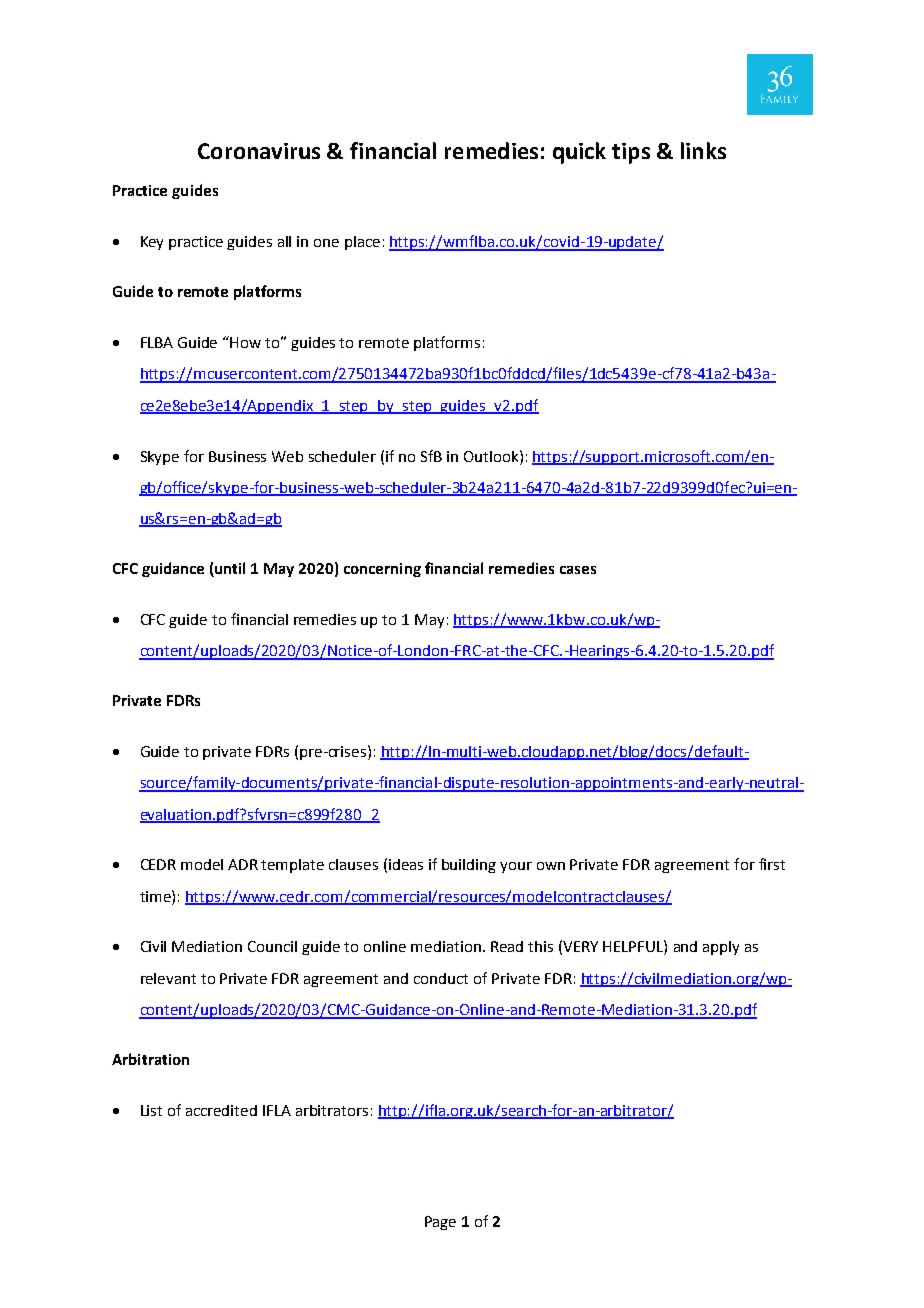 The width and height of the screenshot is (924, 1308). What do you see at coordinates (703, 150) in the screenshot?
I see `links` at bounding box center [703, 150].
